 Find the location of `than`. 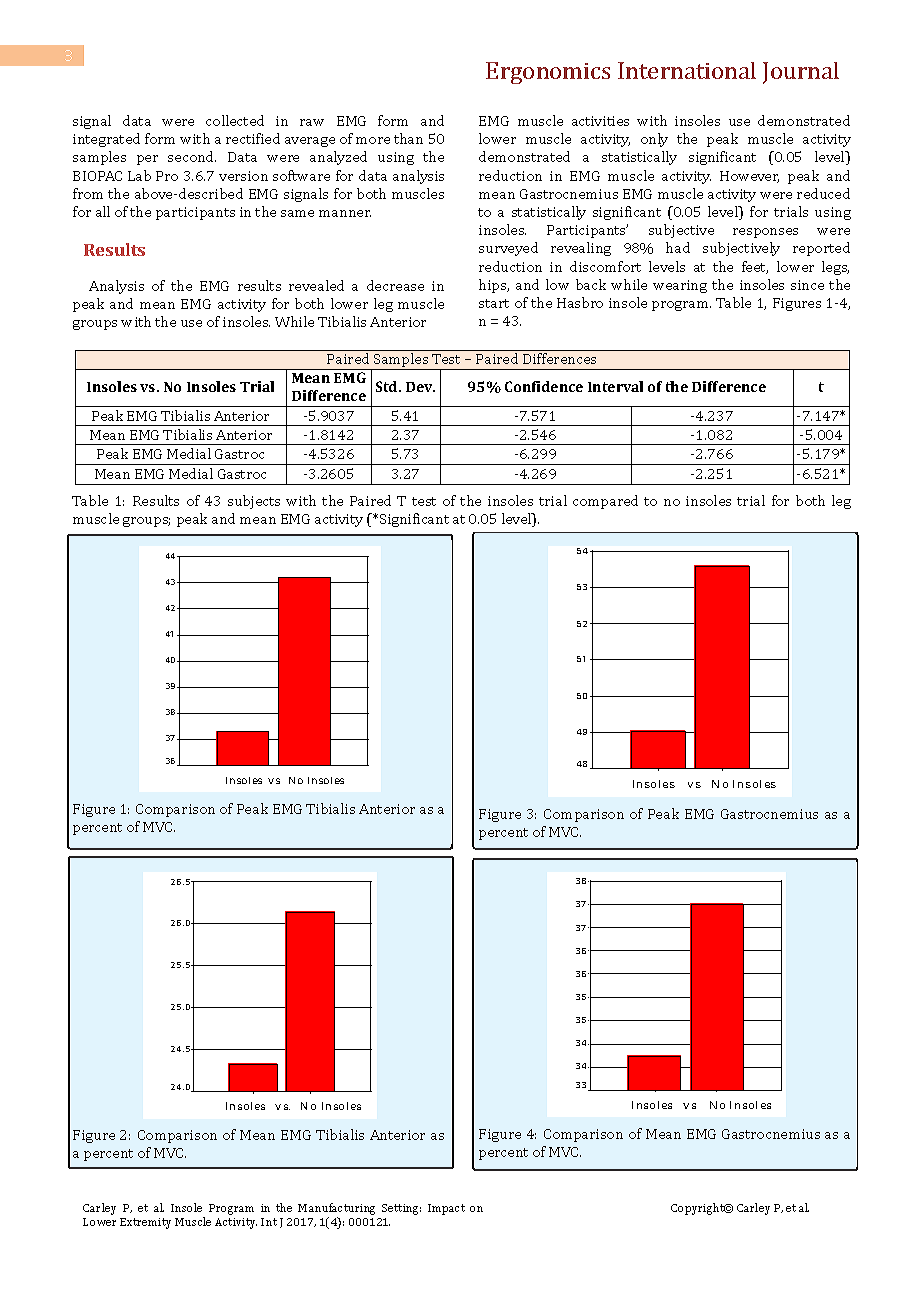

than is located at coordinates (408, 138).
